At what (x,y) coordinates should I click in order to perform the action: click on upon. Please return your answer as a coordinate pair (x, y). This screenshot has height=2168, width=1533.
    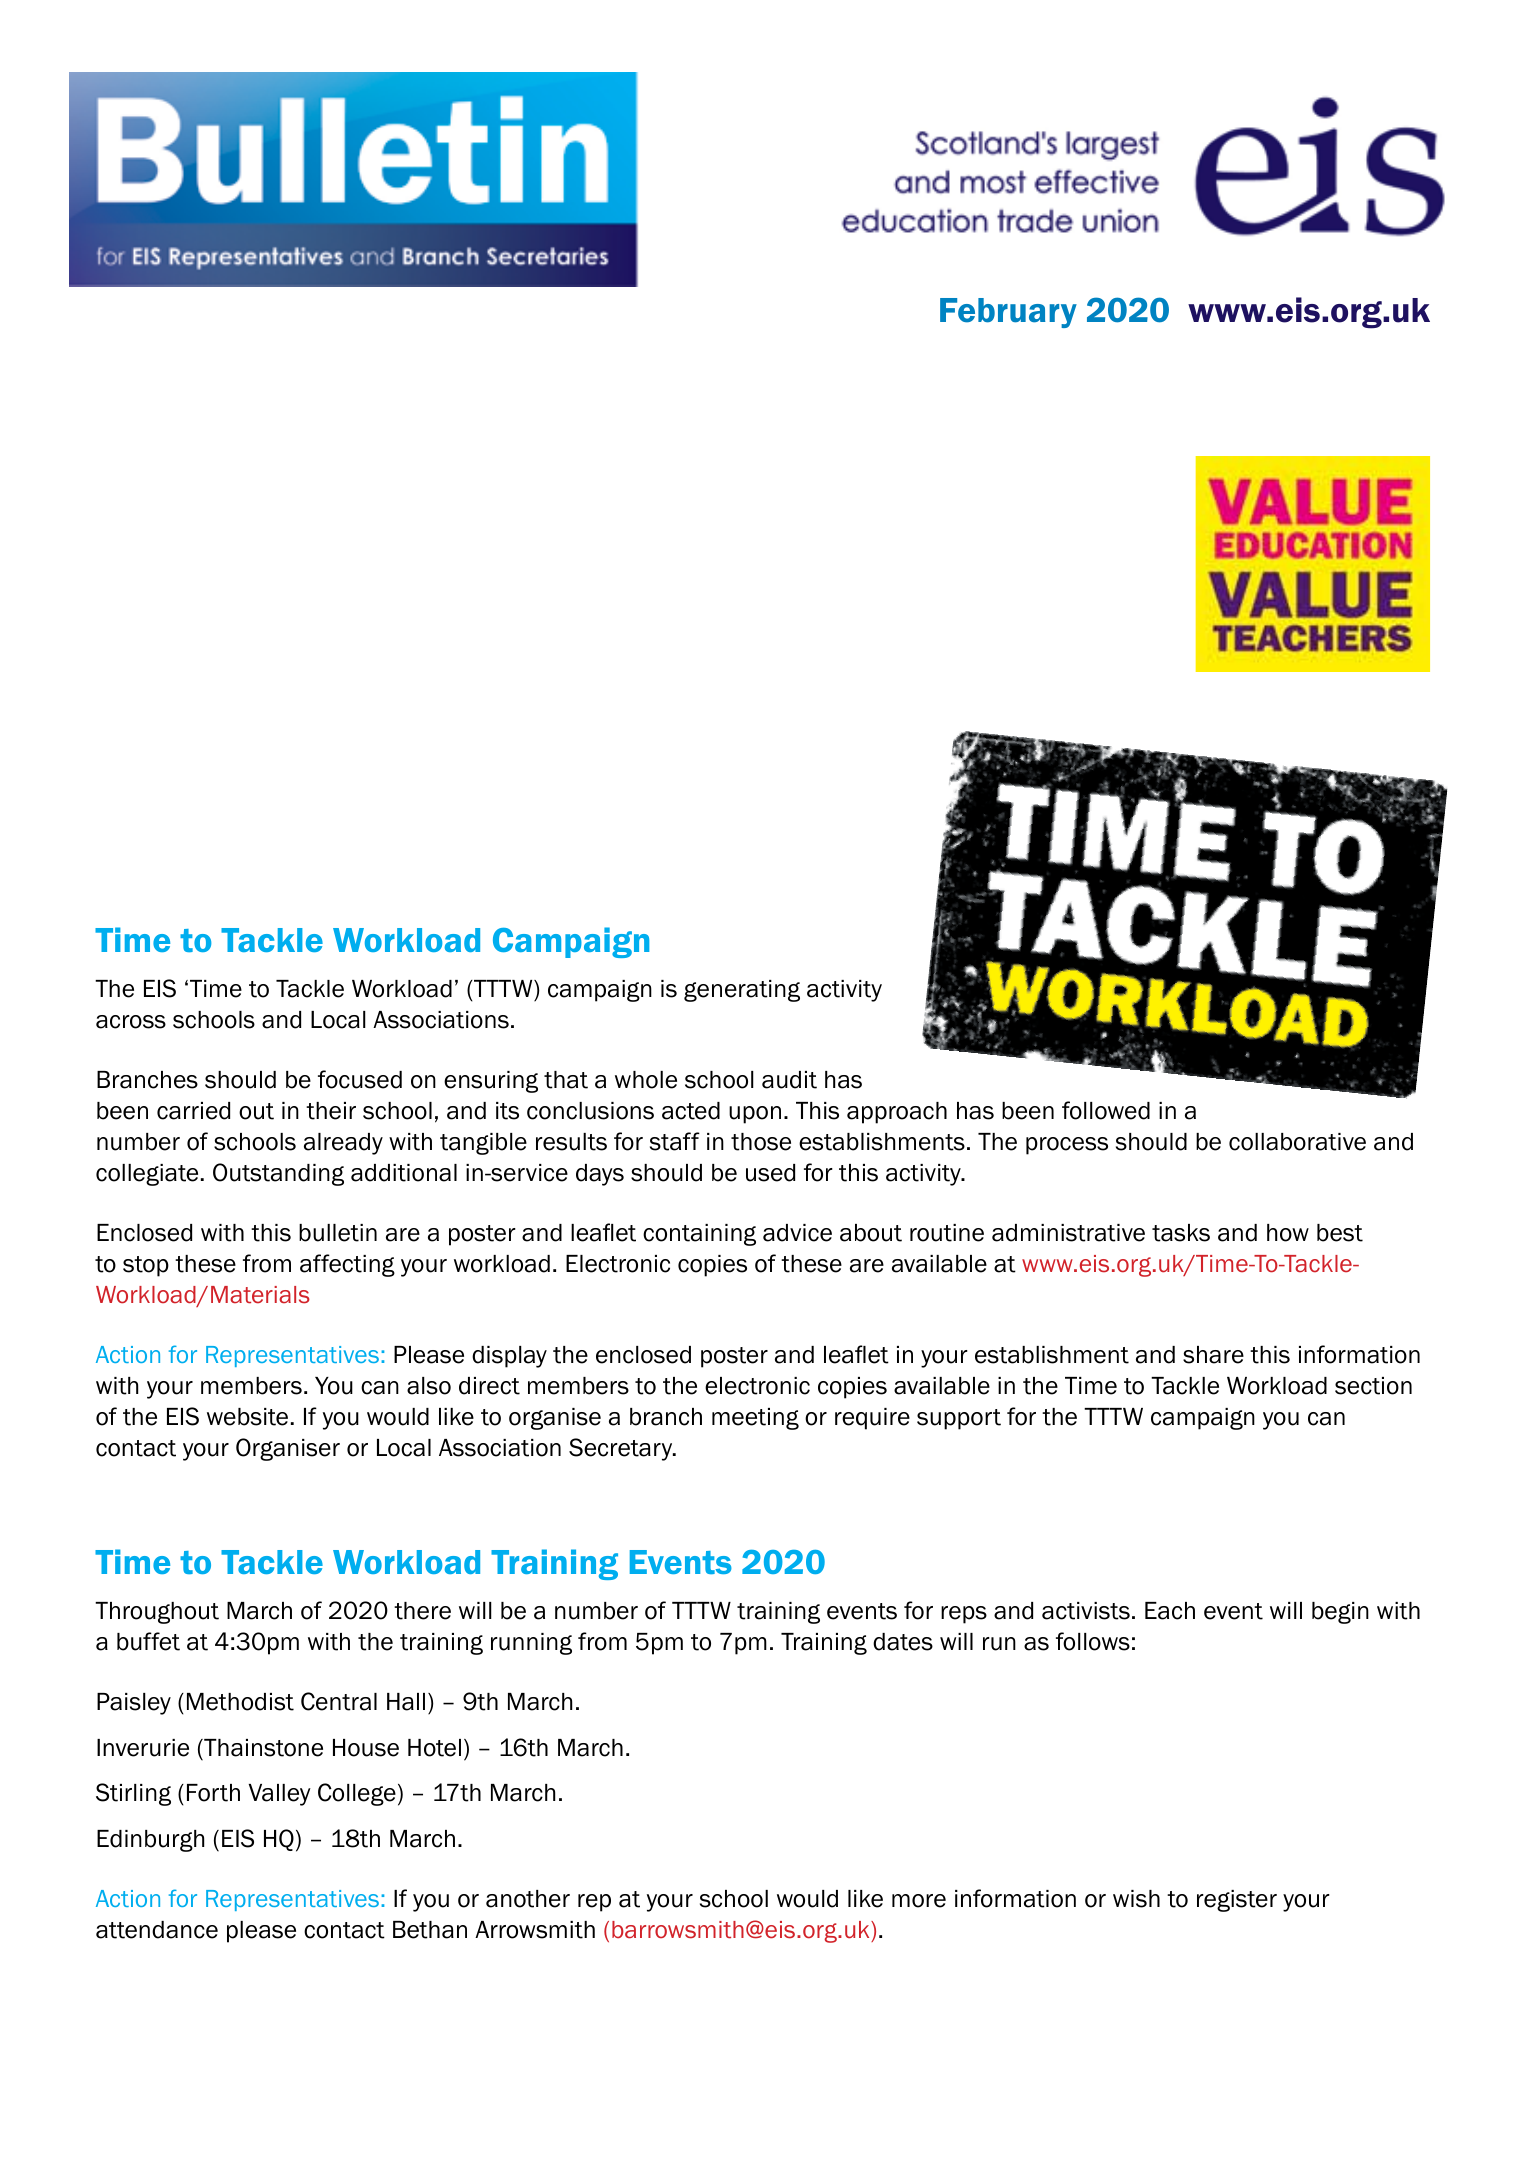
    Looking at the image, I should click on (755, 1115).
